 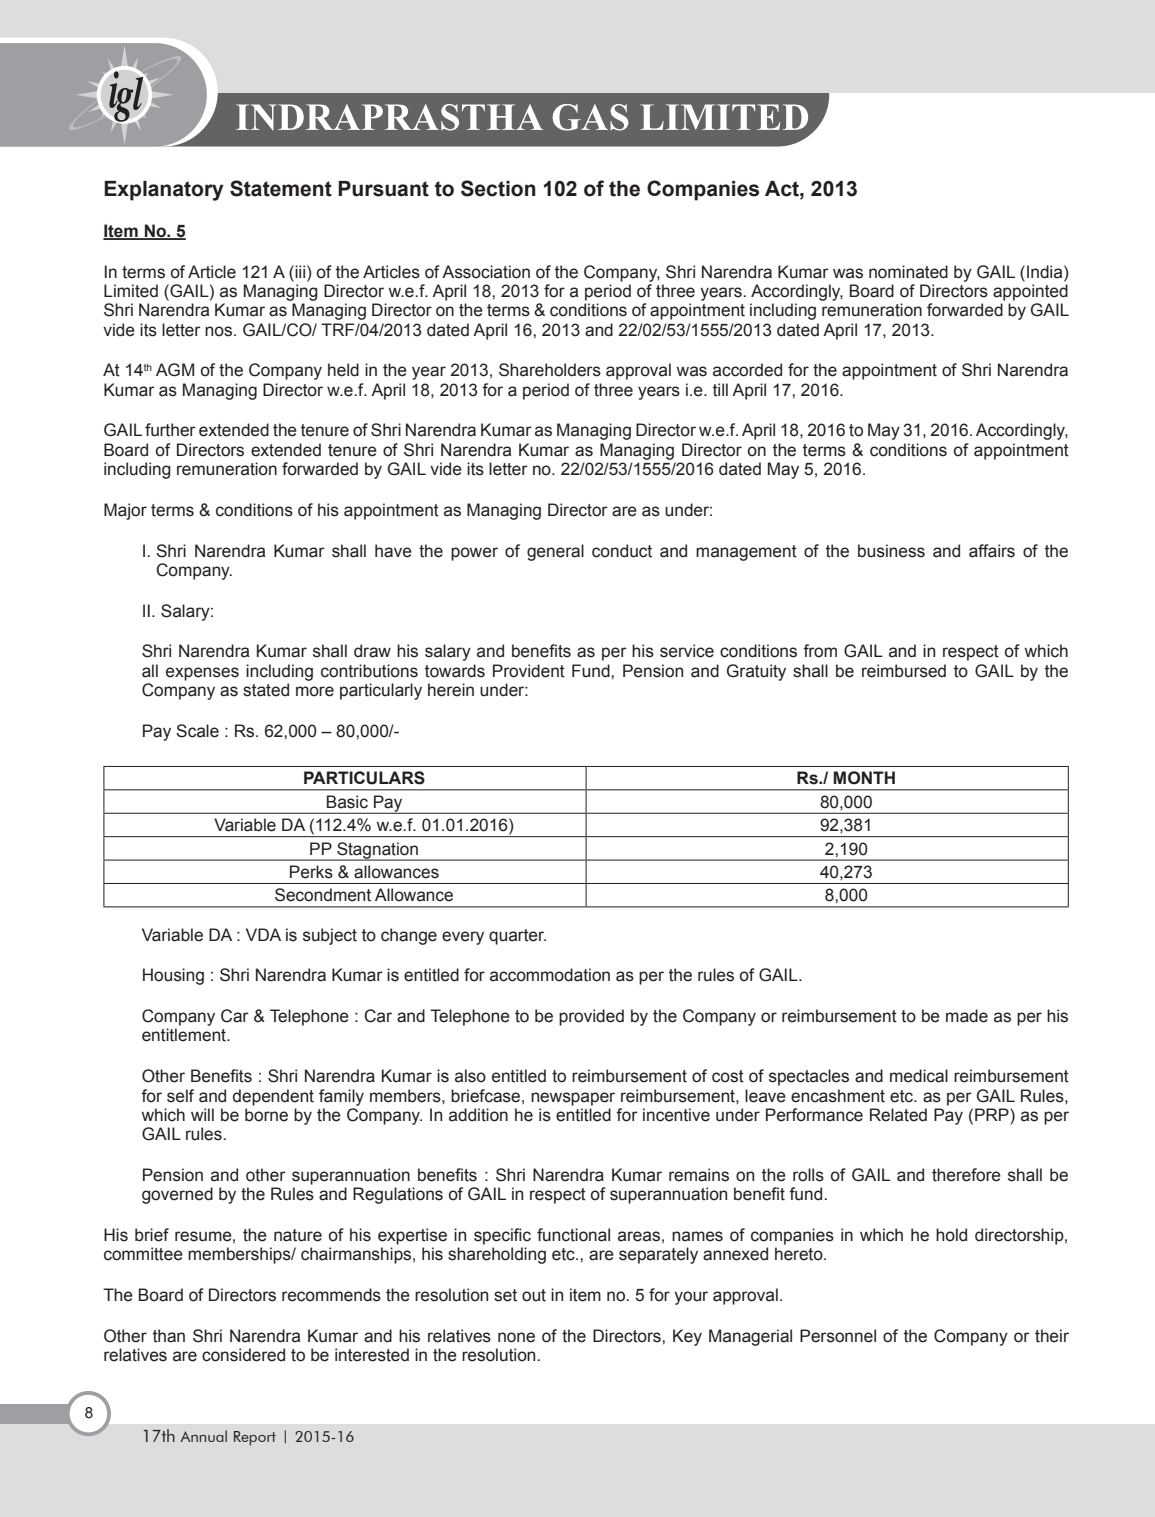 I want to click on stated, so click(x=266, y=690).
